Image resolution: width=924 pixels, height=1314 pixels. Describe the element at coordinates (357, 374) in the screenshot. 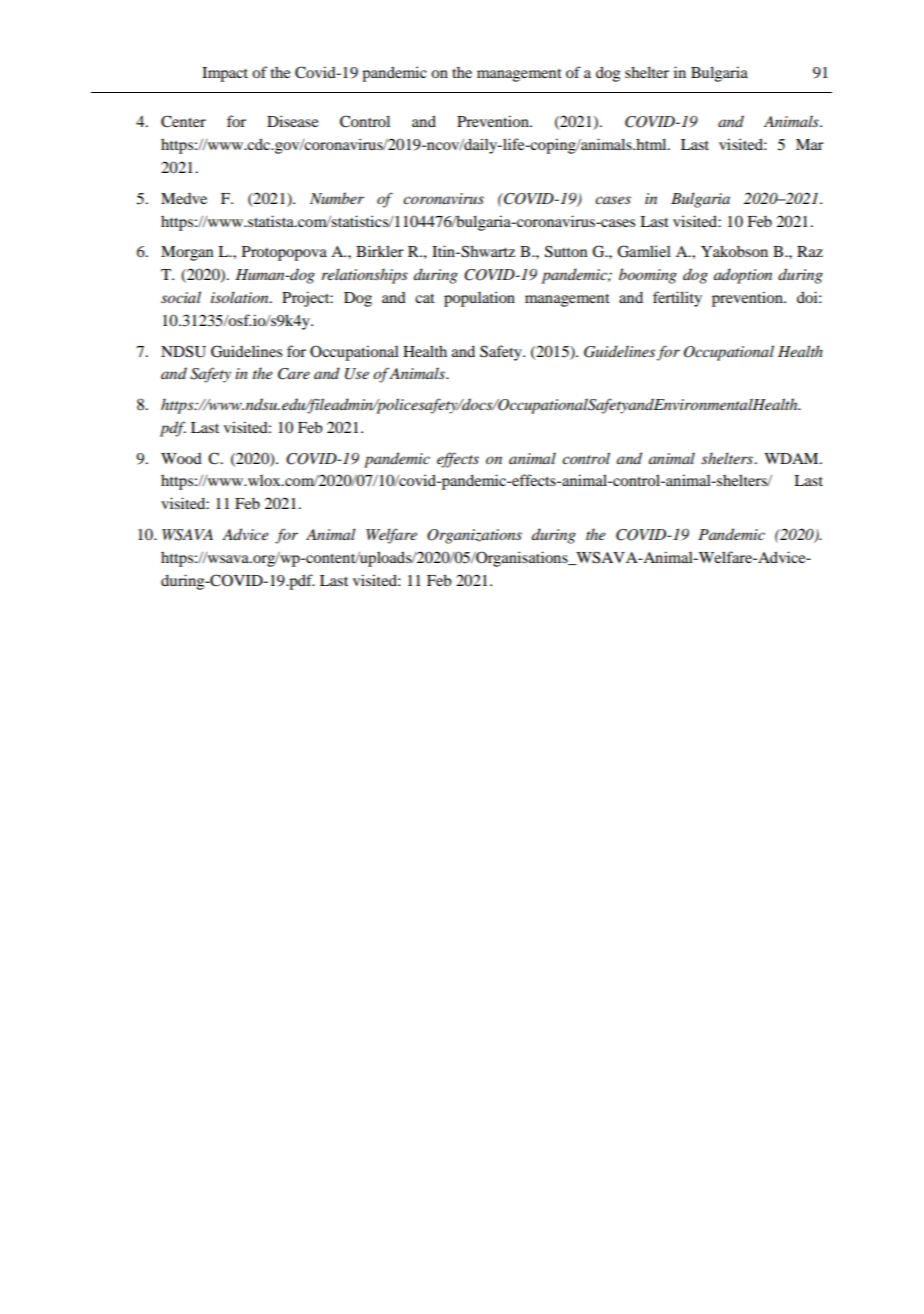

I see `Use` at that location.
